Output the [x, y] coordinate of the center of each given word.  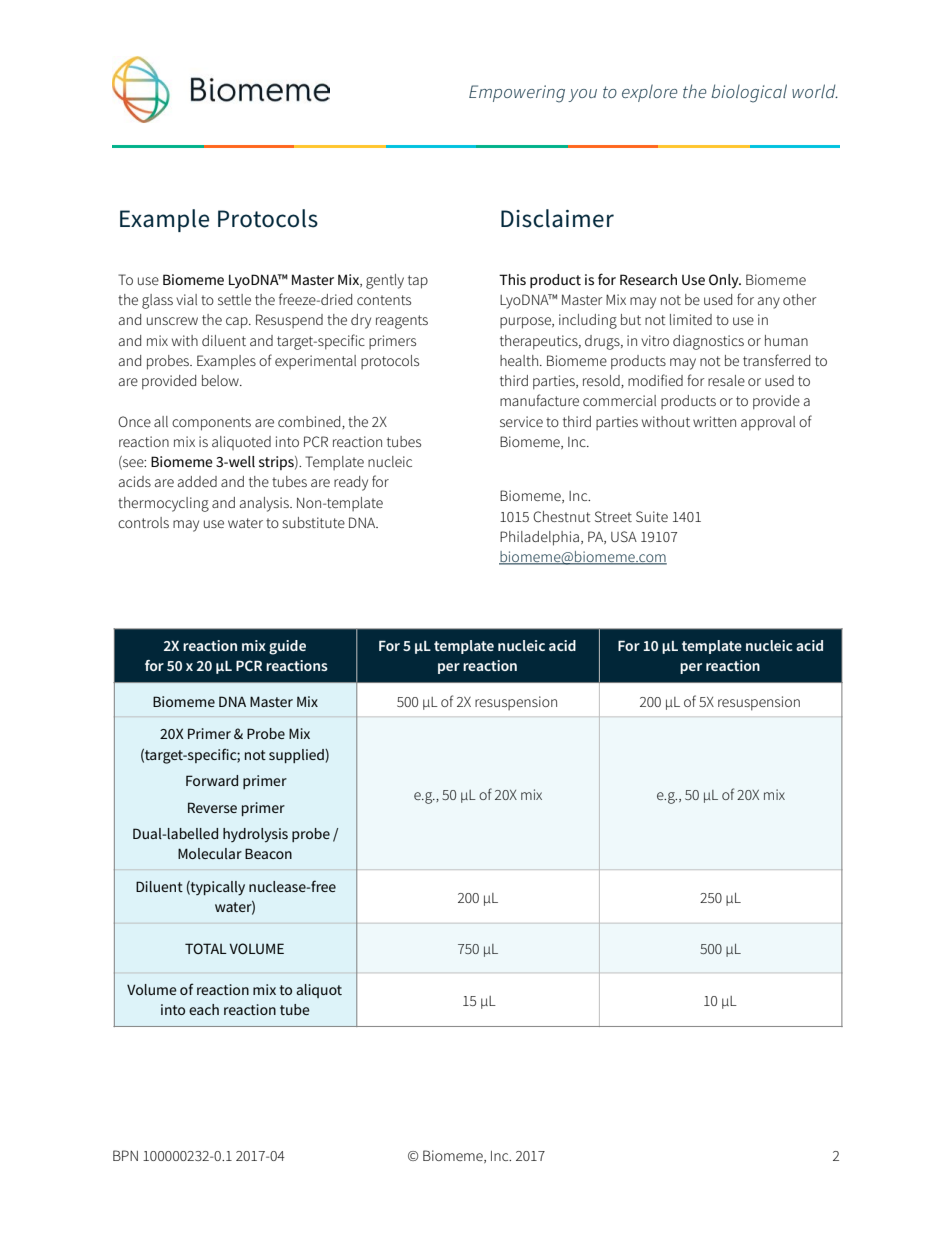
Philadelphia [539, 538]
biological [749, 93]
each [204, 1009]
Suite [652, 516]
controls [143, 522]
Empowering [517, 94]
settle [234, 299]
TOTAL [206, 948]
